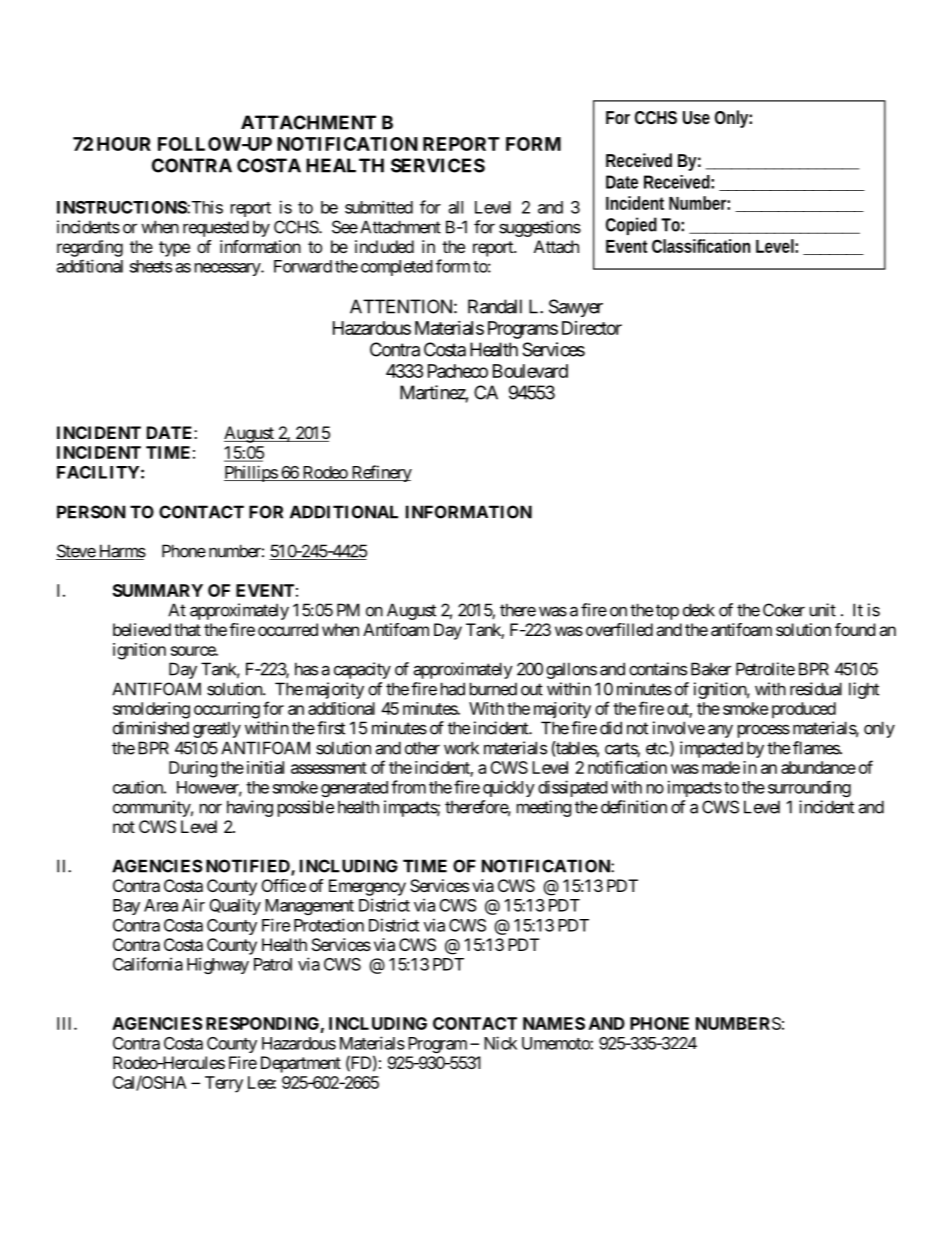  I want to click on sheets, so click(151, 266).
